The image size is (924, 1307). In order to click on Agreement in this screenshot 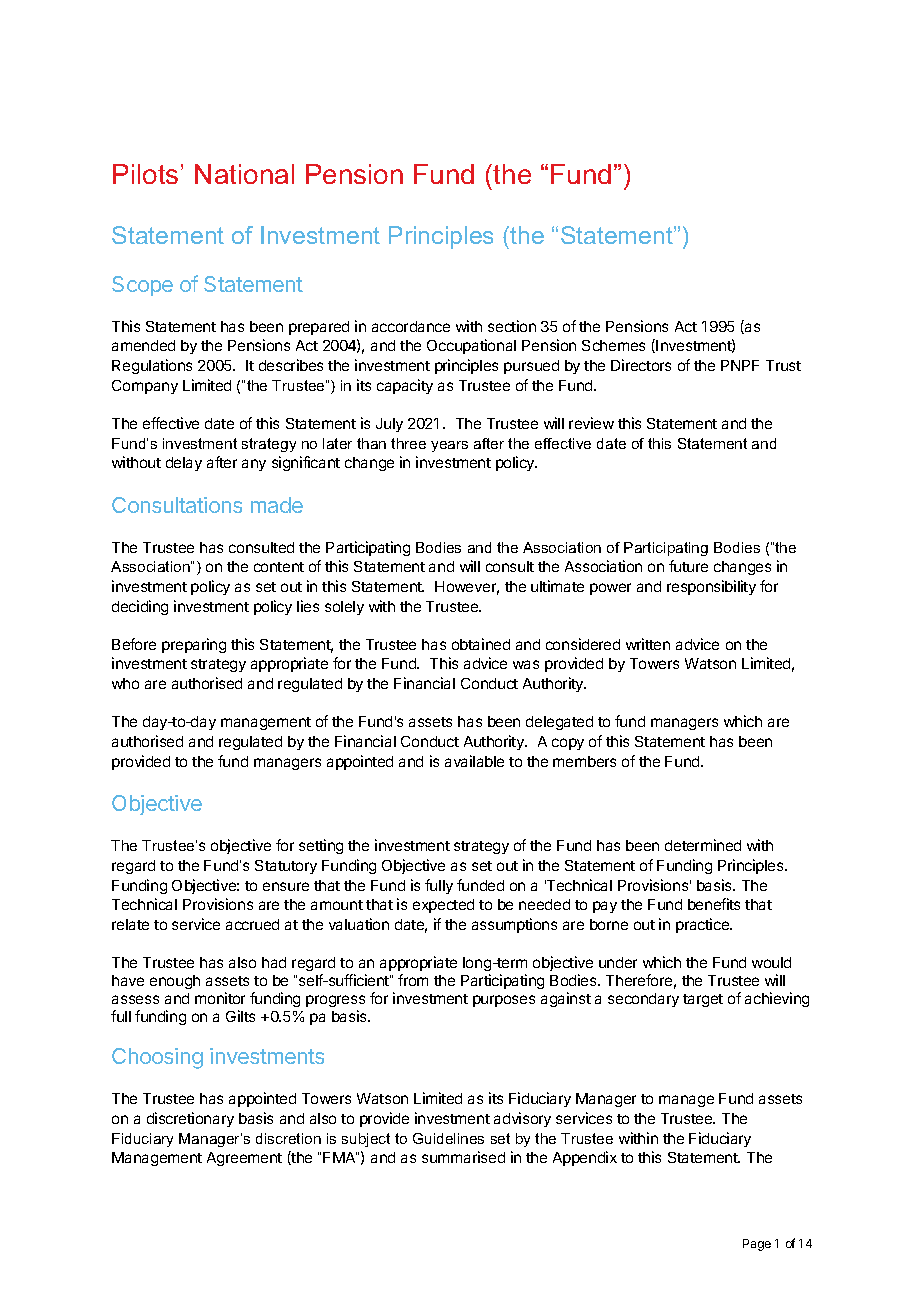, I will do `click(244, 1159)`.
